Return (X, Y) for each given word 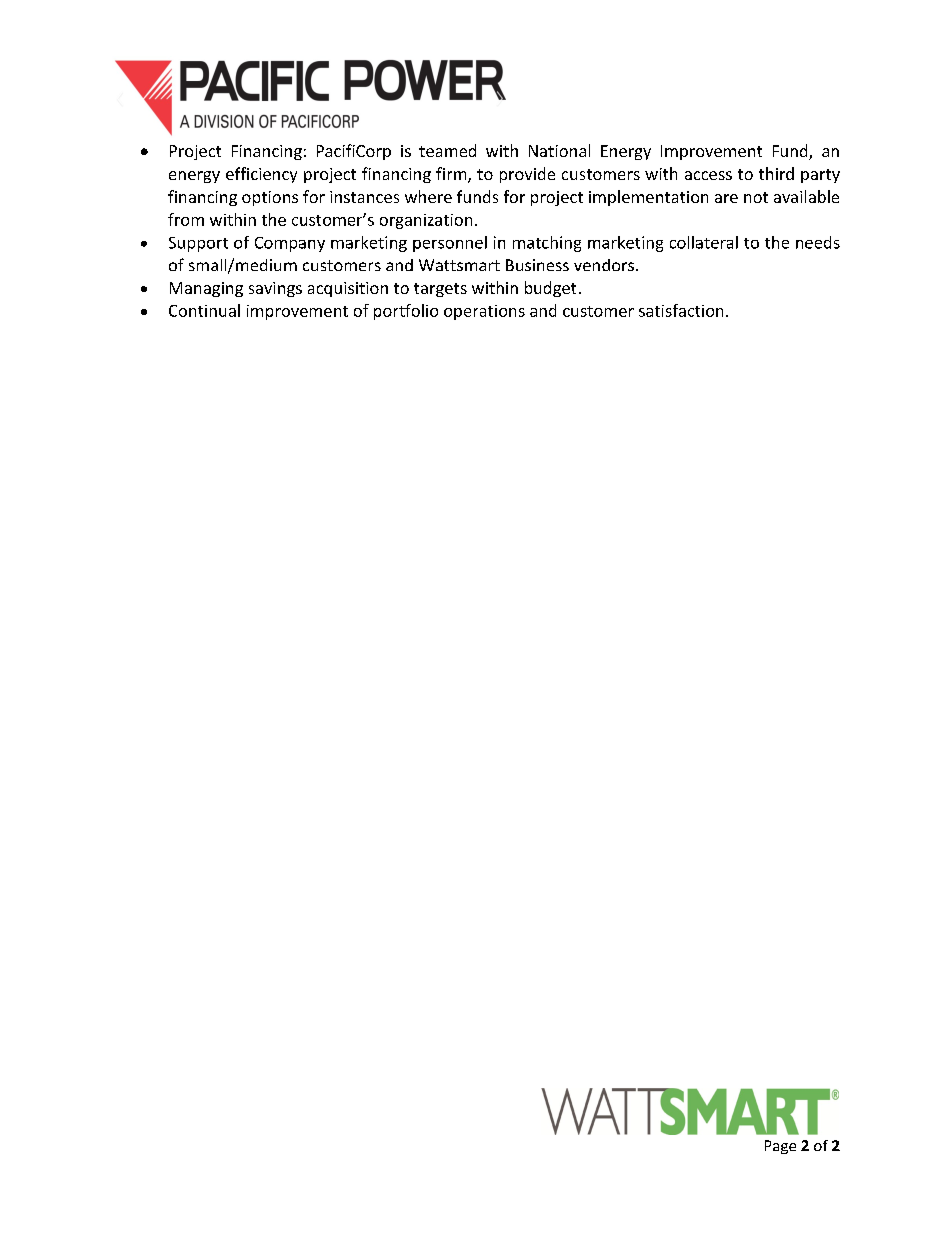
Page (780, 1147)
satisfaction (681, 310)
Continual (204, 310)
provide (527, 175)
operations (484, 312)
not (756, 197)
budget (550, 289)
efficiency (261, 175)
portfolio (406, 312)
